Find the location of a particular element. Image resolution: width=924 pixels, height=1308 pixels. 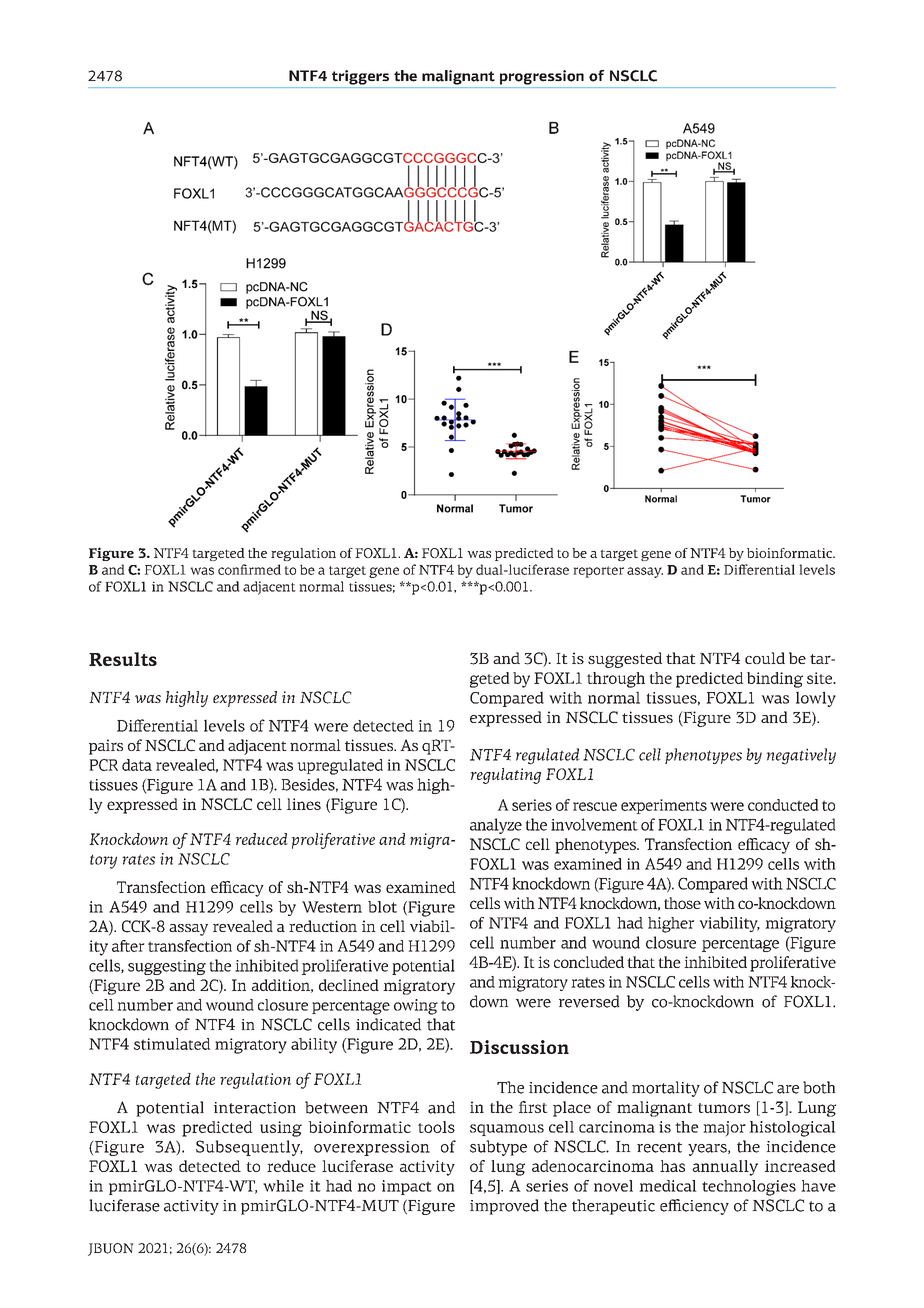

while is located at coordinates (283, 1186).
